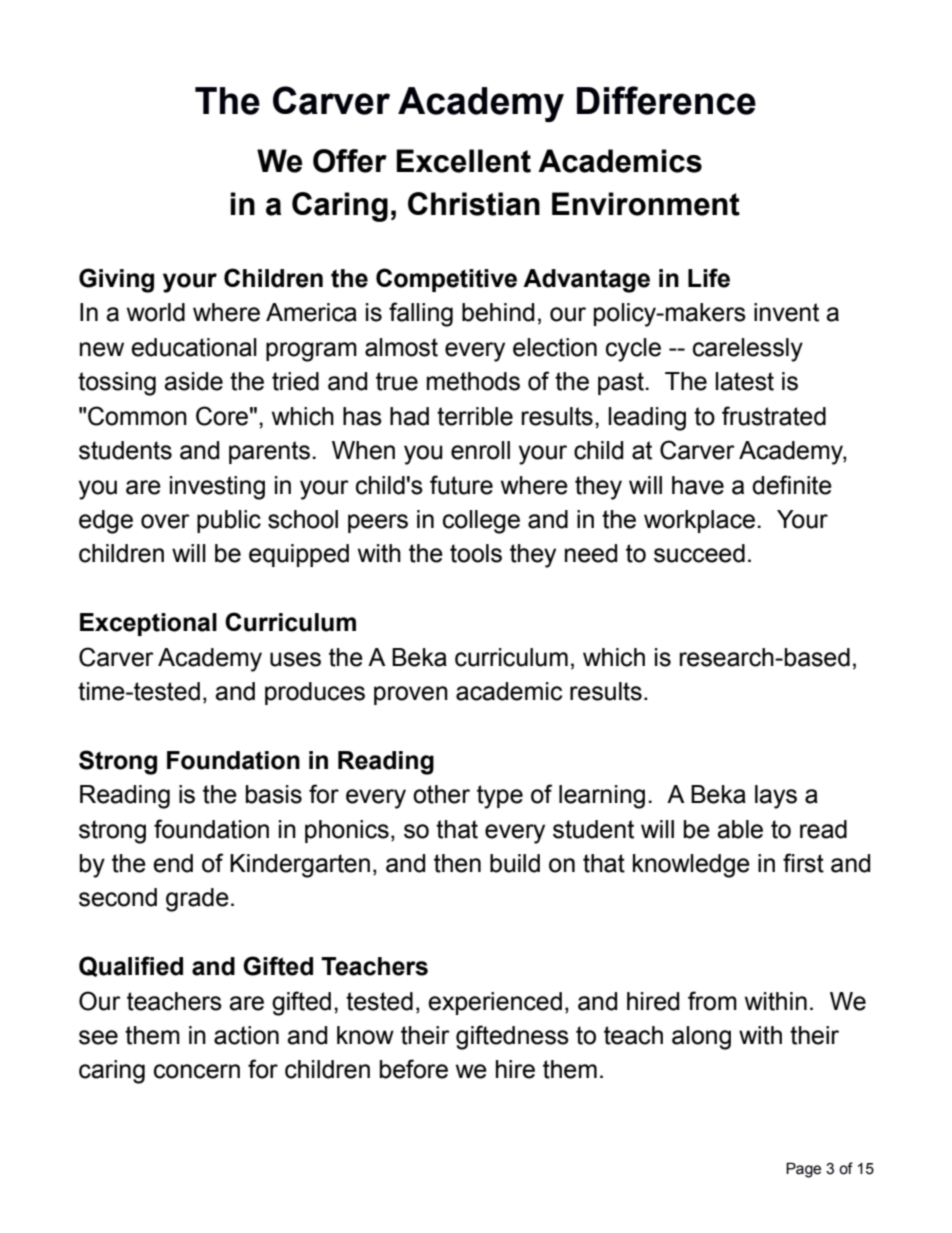 The height and width of the screenshot is (1233, 952). What do you see at coordinates (414, 1069) in the screenshot?
I see `before` at bounding box center [414, 1069].
